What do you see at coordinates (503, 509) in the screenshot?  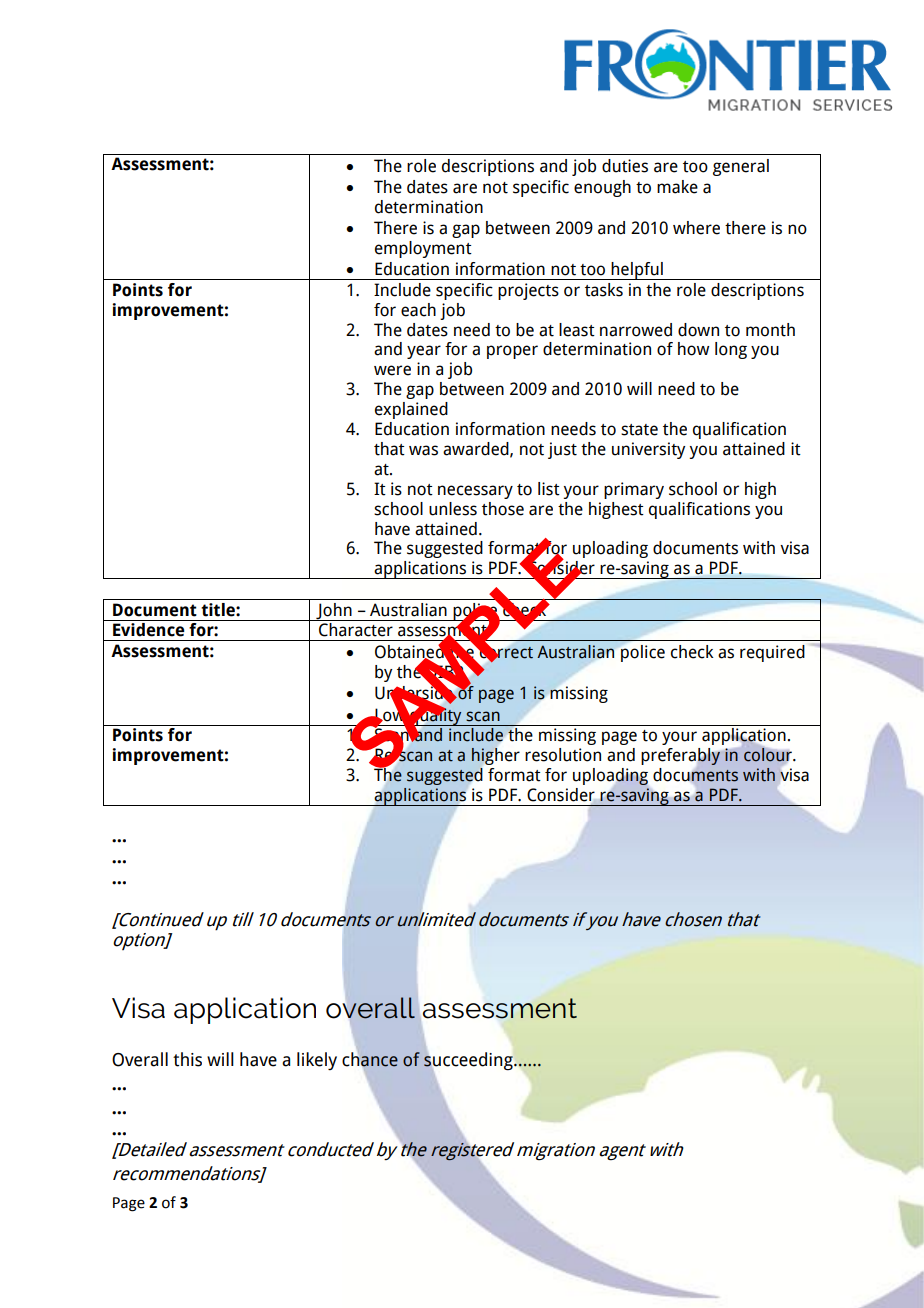 I see `those` at bounding box center [503, 509].
